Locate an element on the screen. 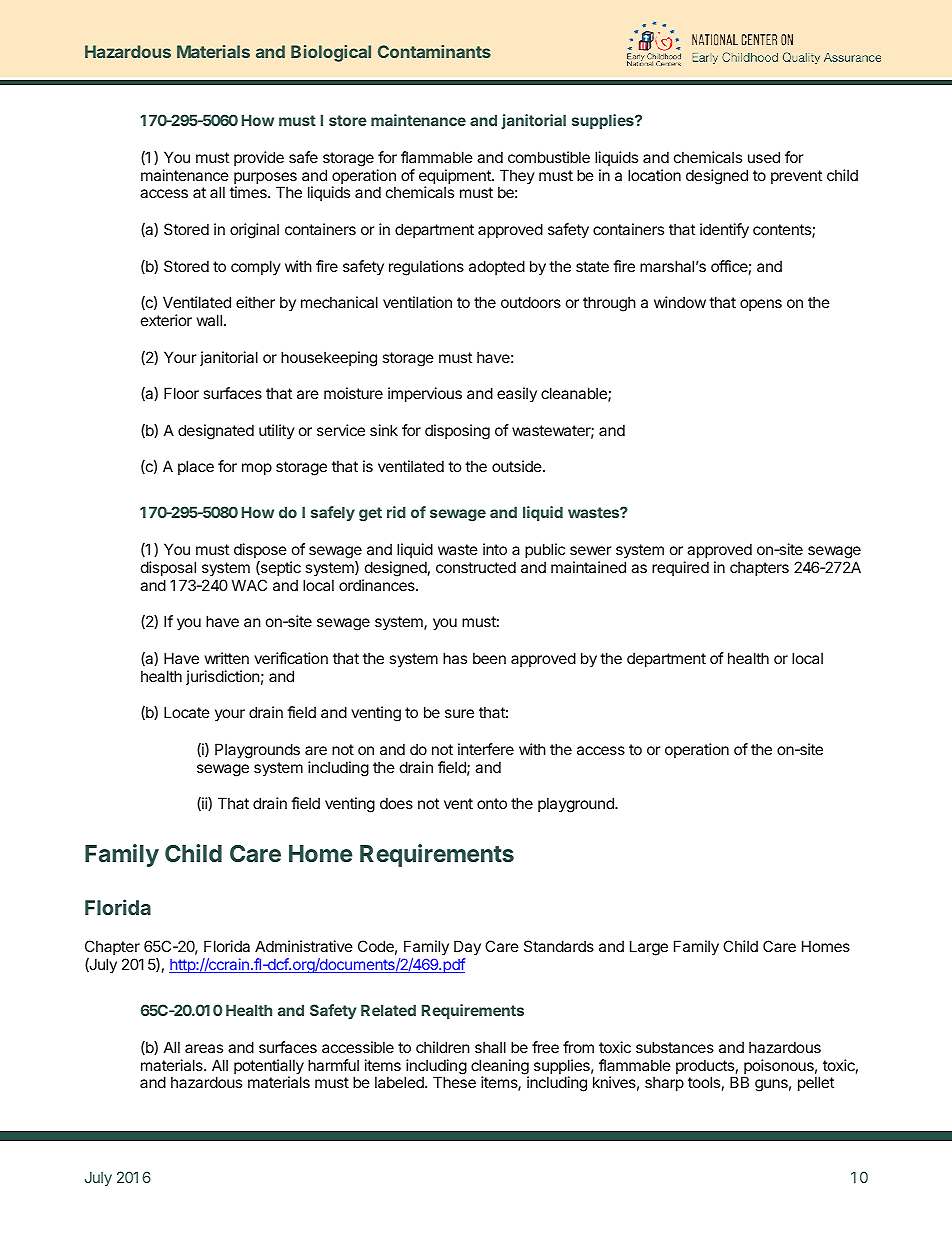  constructed is located at coordinates (476, 567).
